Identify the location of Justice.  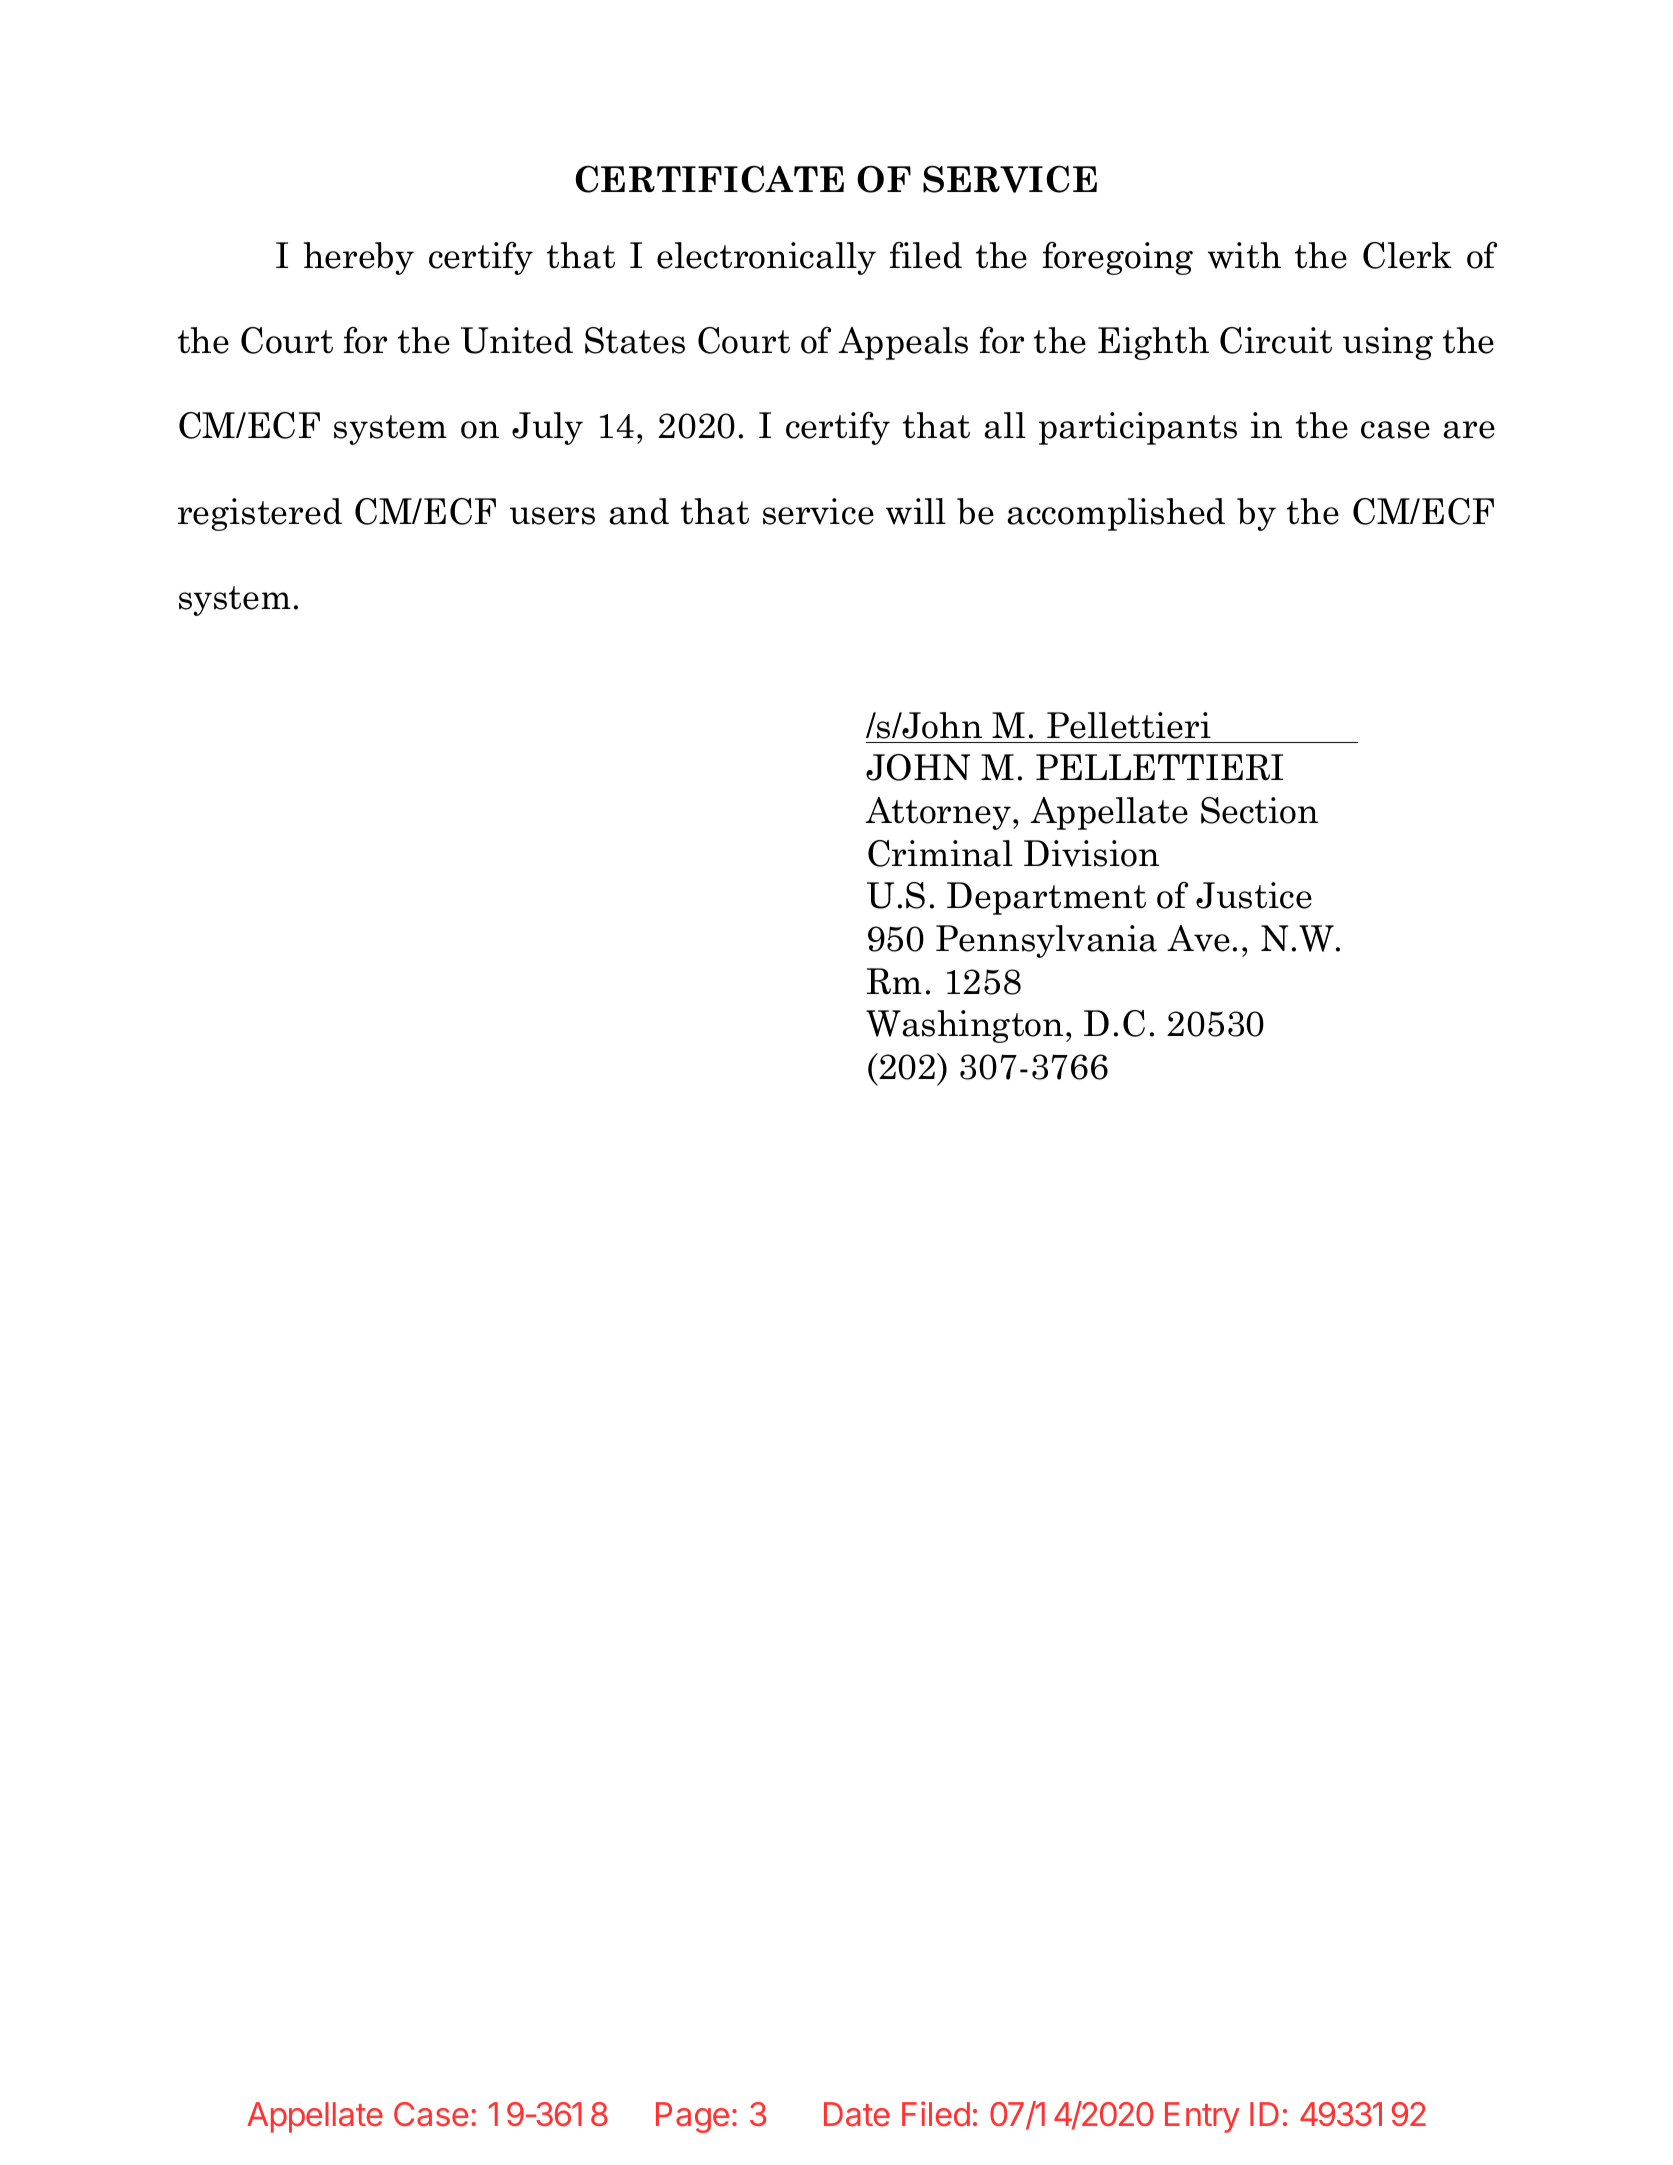
(1254, 895).
